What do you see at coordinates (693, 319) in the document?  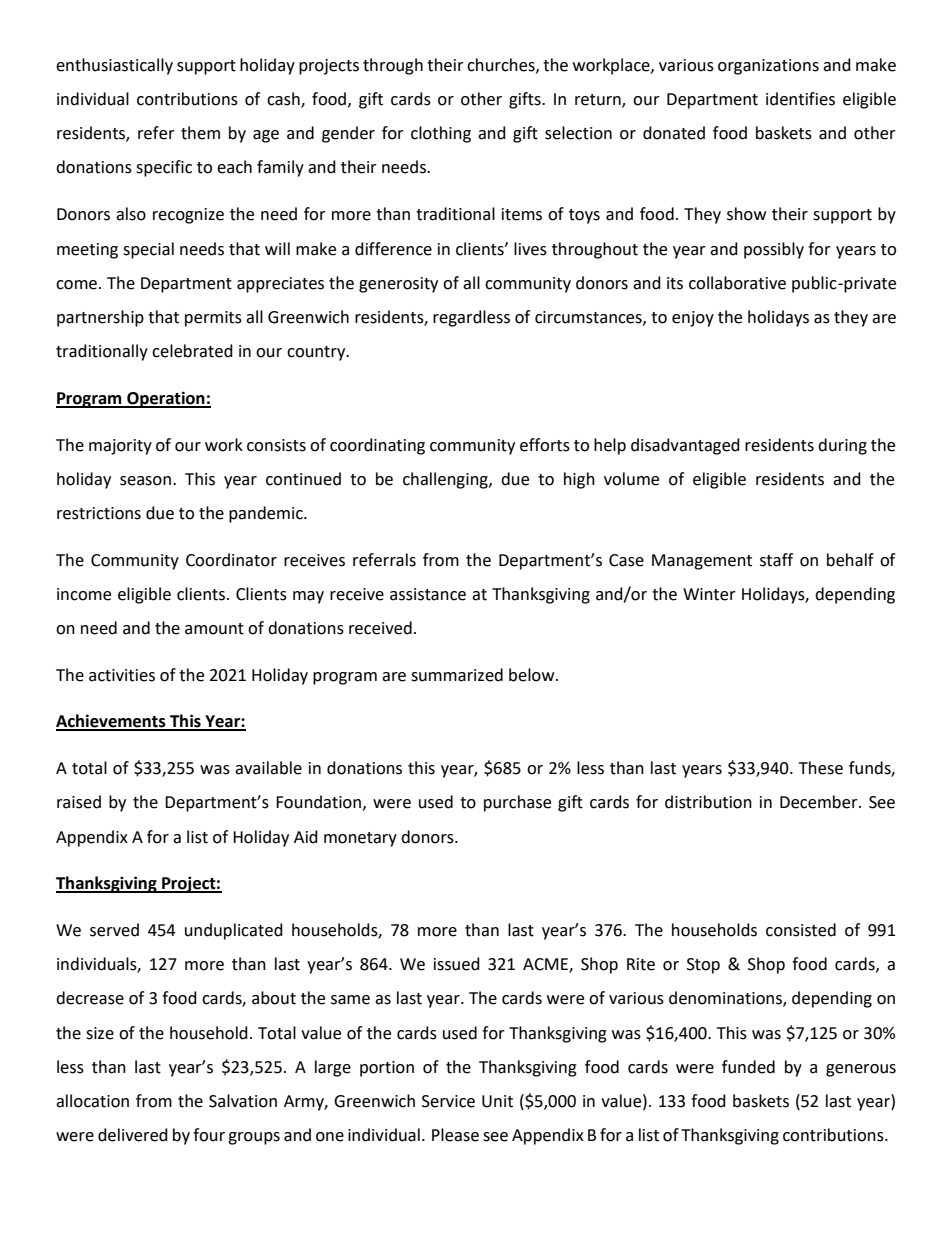 I see `enjoy` at bounding box center [693, 319].
